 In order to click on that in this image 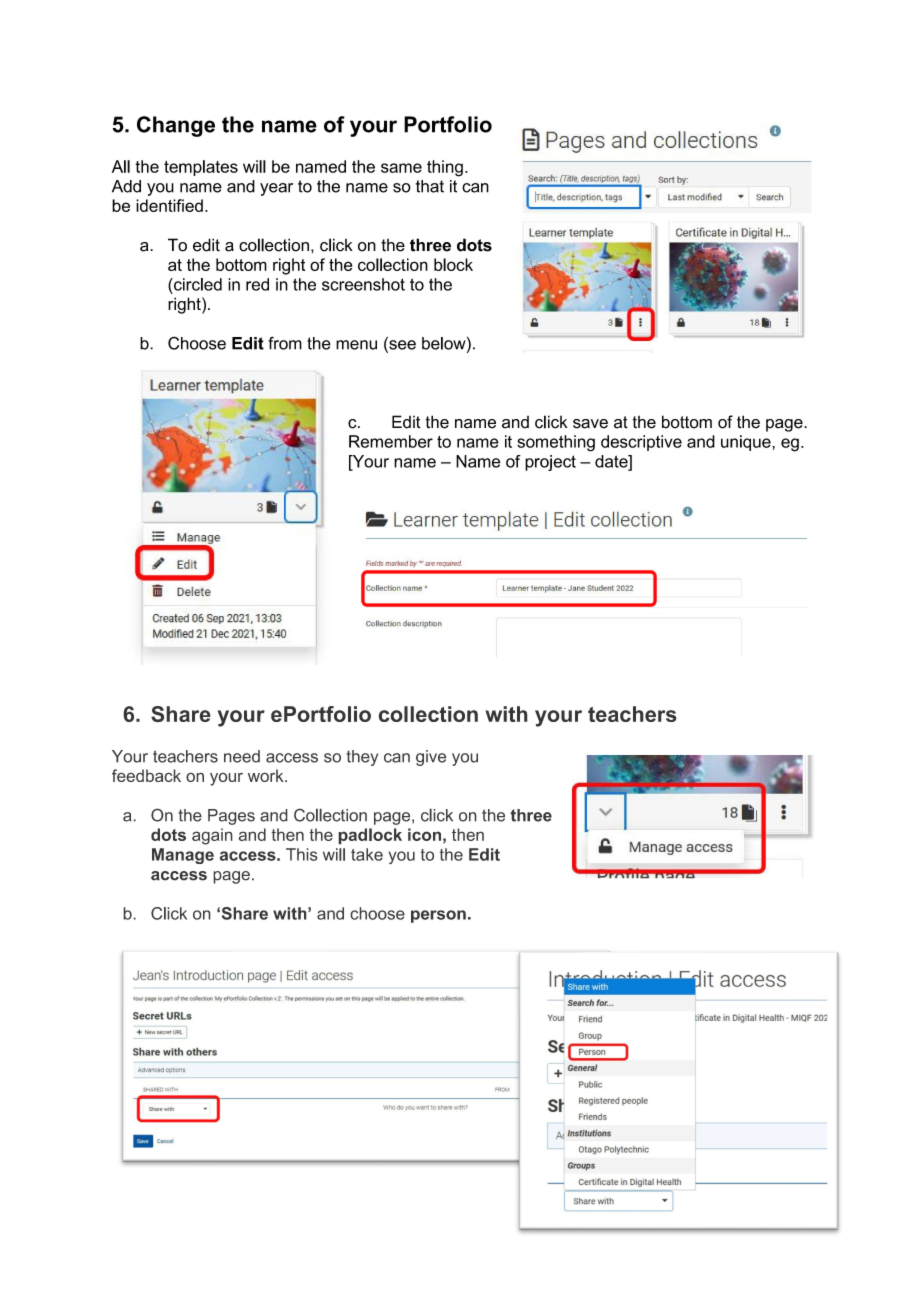, I will do `click(430, 186)`.
